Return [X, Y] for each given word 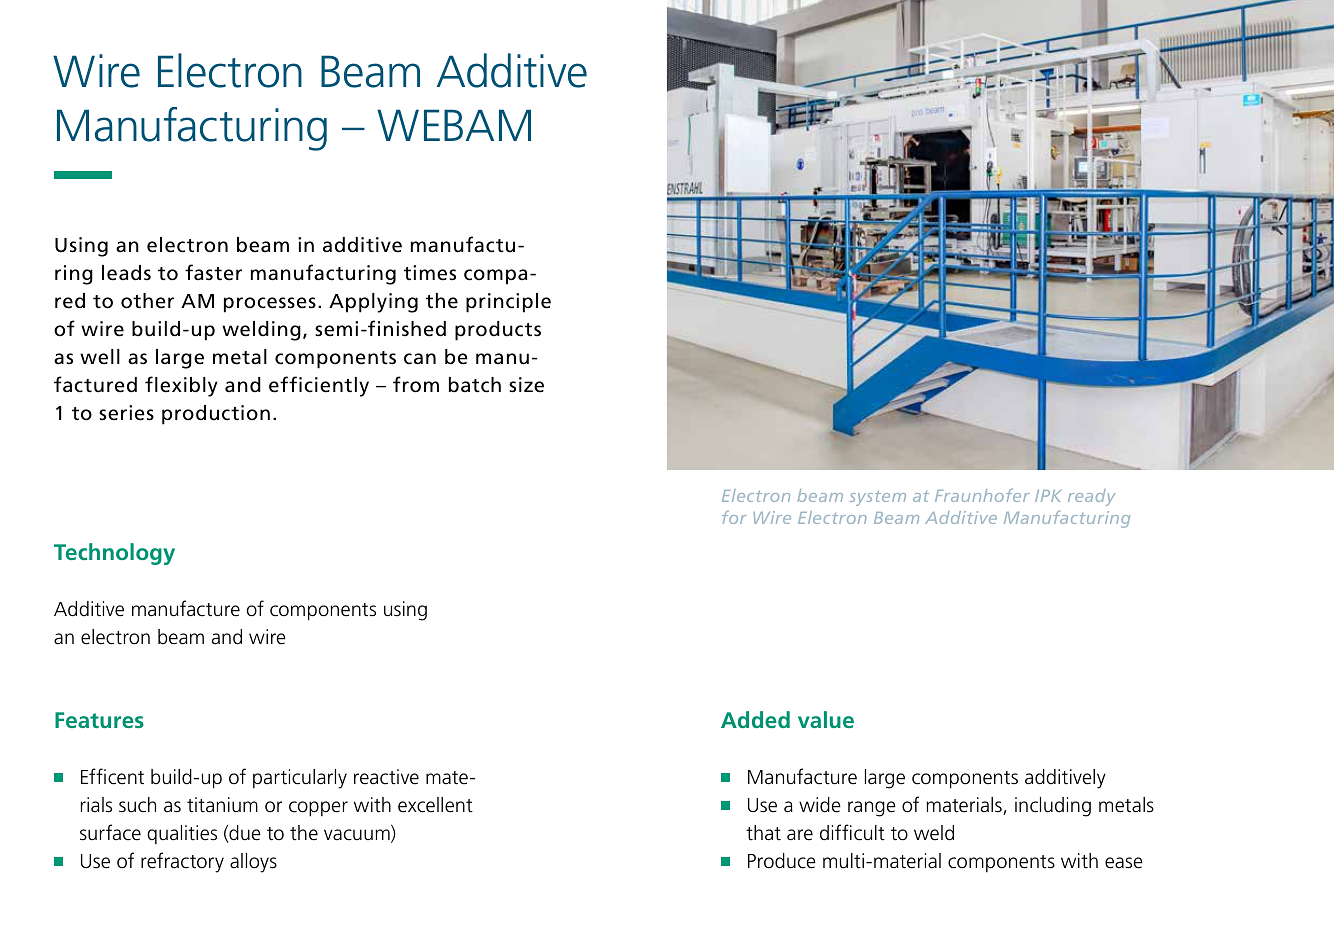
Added [755, 719]
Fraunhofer [982, 495]
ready [1091, 497]
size [526, 385]
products [498, 331]
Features [99, 720]
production [216, 415]
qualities [182, 834]
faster [213, 272]
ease [1124, 863]
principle [508, 303]
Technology [114, 554]
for [734, 517]
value [826, 719]
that [763, 833]
